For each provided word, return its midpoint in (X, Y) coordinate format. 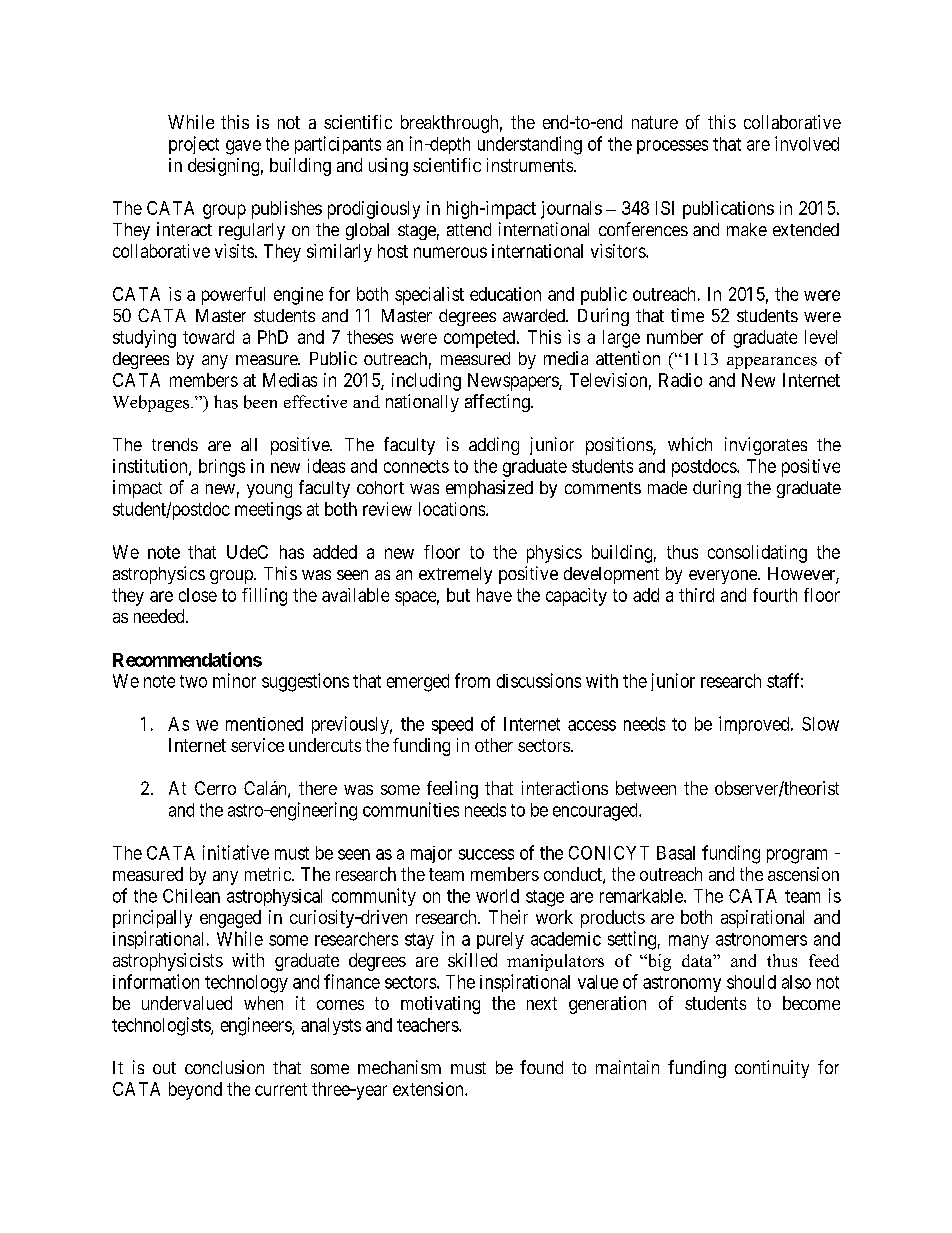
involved (807, 143)
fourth (775, 595)
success (486, 854)
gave (243, 147)
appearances (772, 363)
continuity (772, 1069)
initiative (236, 852)
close (198, 595)
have (494, 595)
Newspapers (514, 382)
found (541, 1067)
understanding (530, 145)
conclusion (224, 1067)
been (260, 402)
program (797, 856)
